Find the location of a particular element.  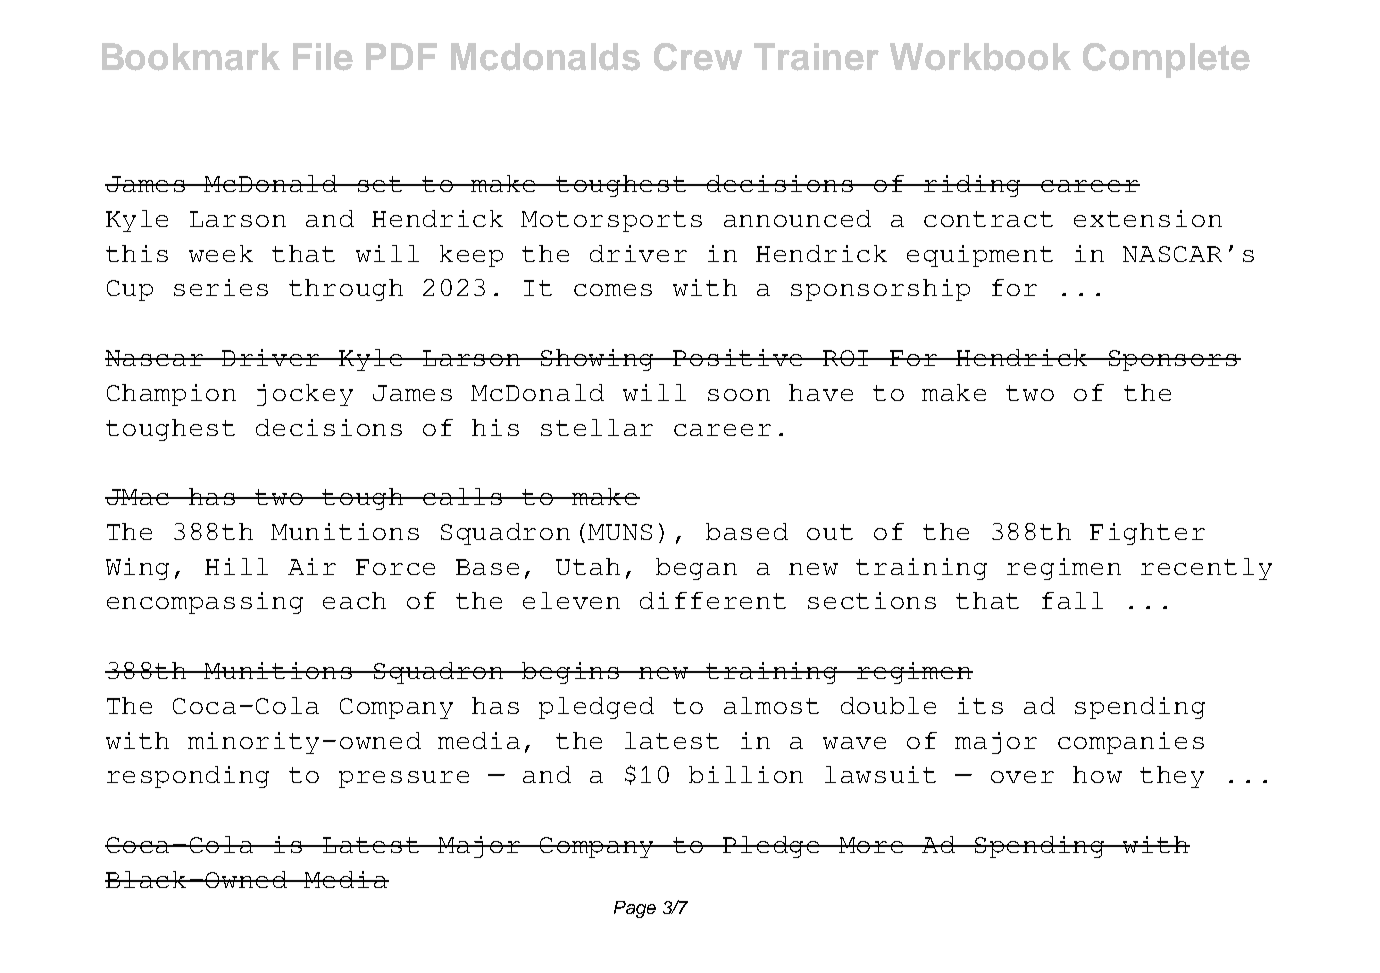

equipment is located at coordinates (980, 256).
